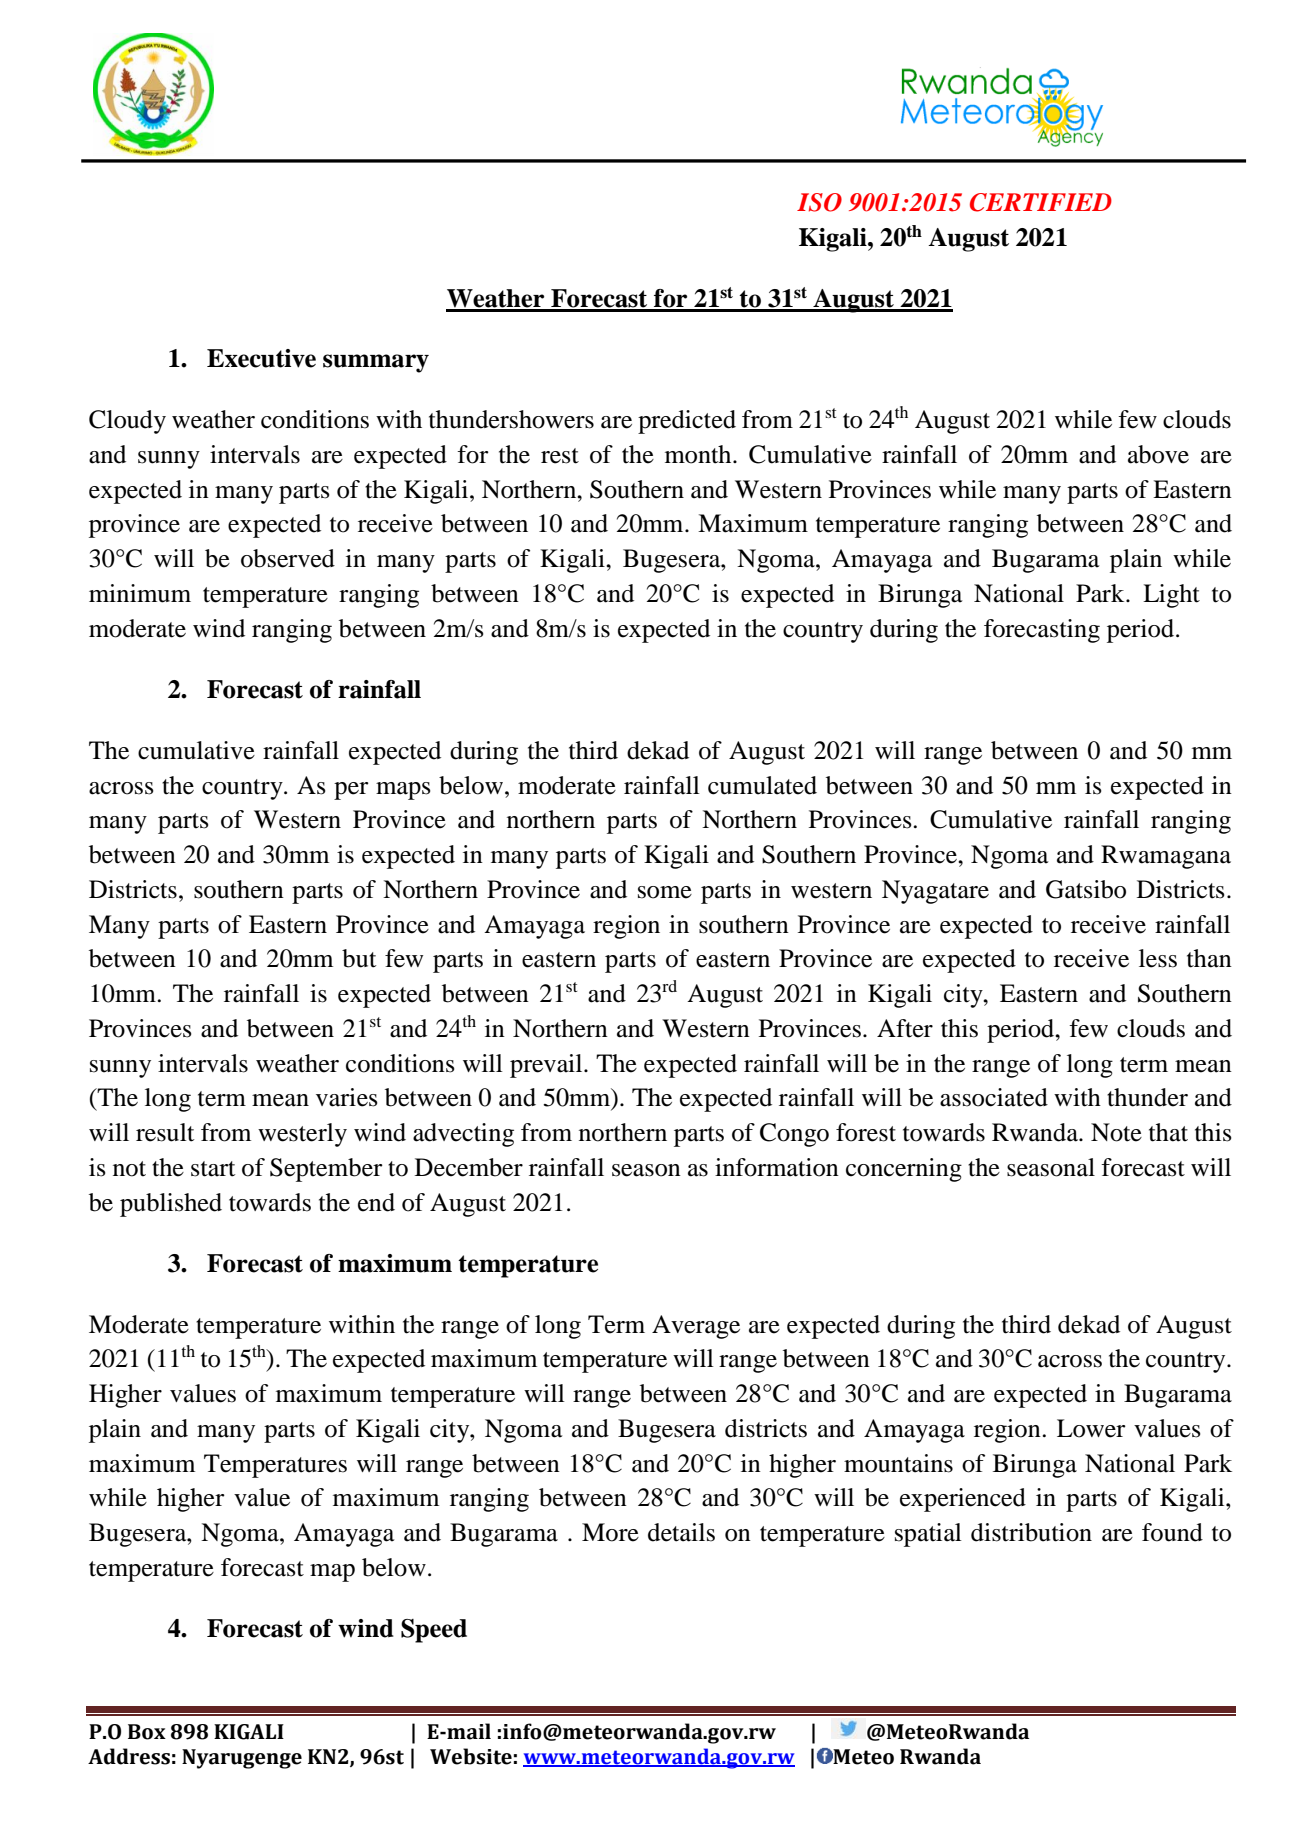  Describe the element at coordinates (1158, 958) in the page. I see `less` at that location.
